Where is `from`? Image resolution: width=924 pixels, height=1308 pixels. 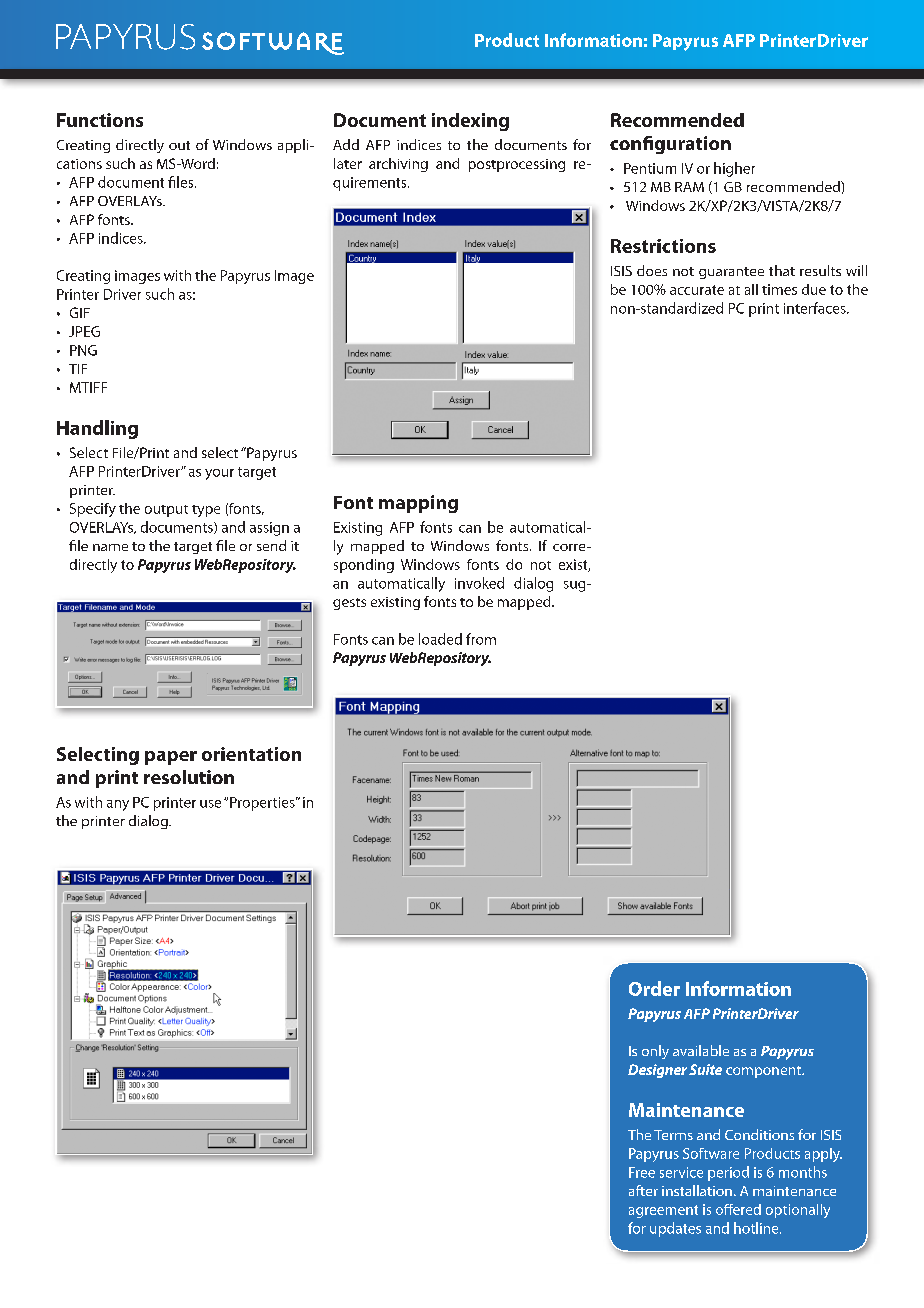 from is located at coordinates (481, 639).
